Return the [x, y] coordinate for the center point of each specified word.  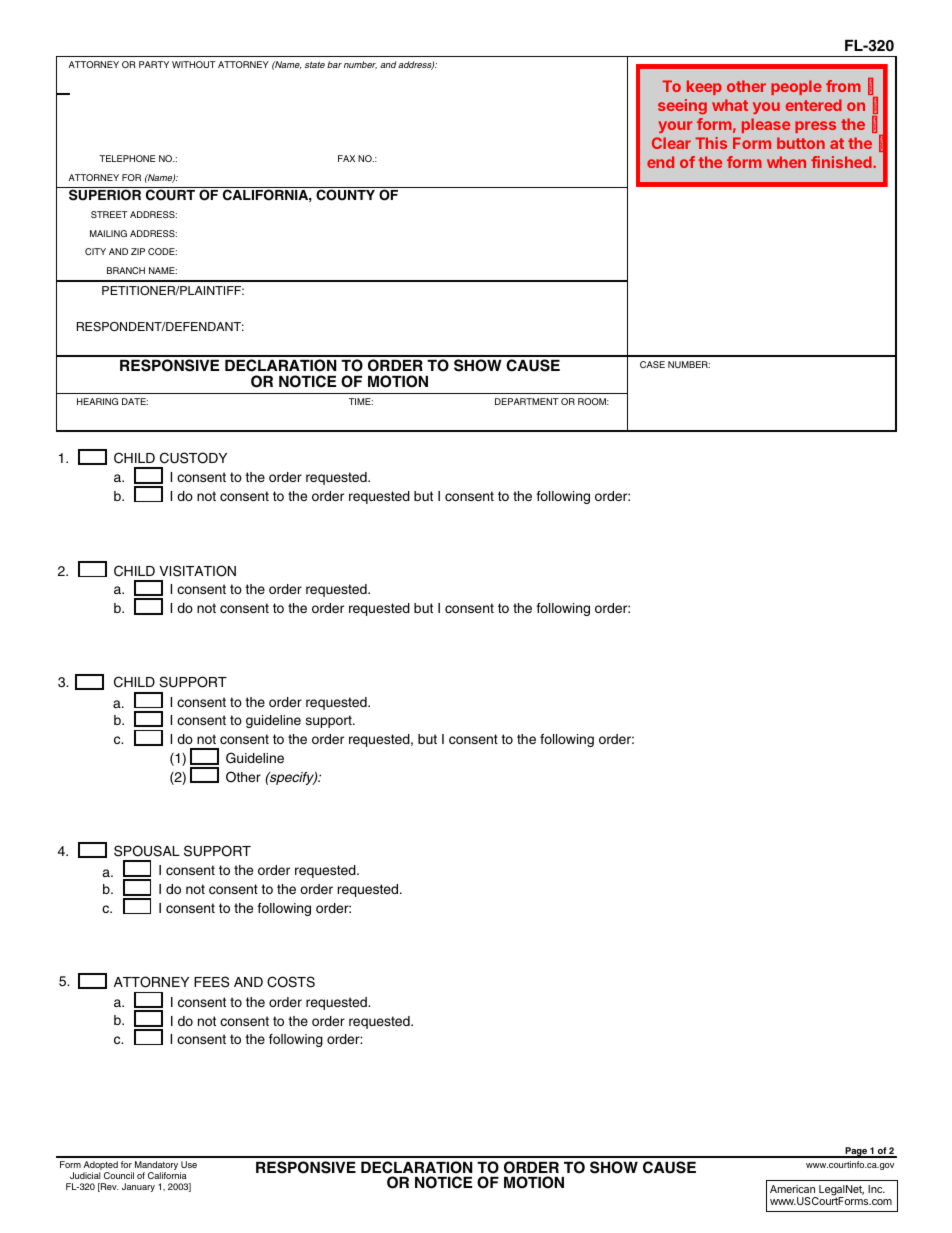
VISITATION [197, 571]
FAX [346, 158]
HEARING [97, 401]
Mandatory [155, 1167]
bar [334, 64]
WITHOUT [194, 64]
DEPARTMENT [527, 401]
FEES [211, 982]
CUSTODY [193, 458]
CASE [652, 364]
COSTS [291, 982]
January [138, 1187]
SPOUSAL [147, 851]
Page [856, 1152]
